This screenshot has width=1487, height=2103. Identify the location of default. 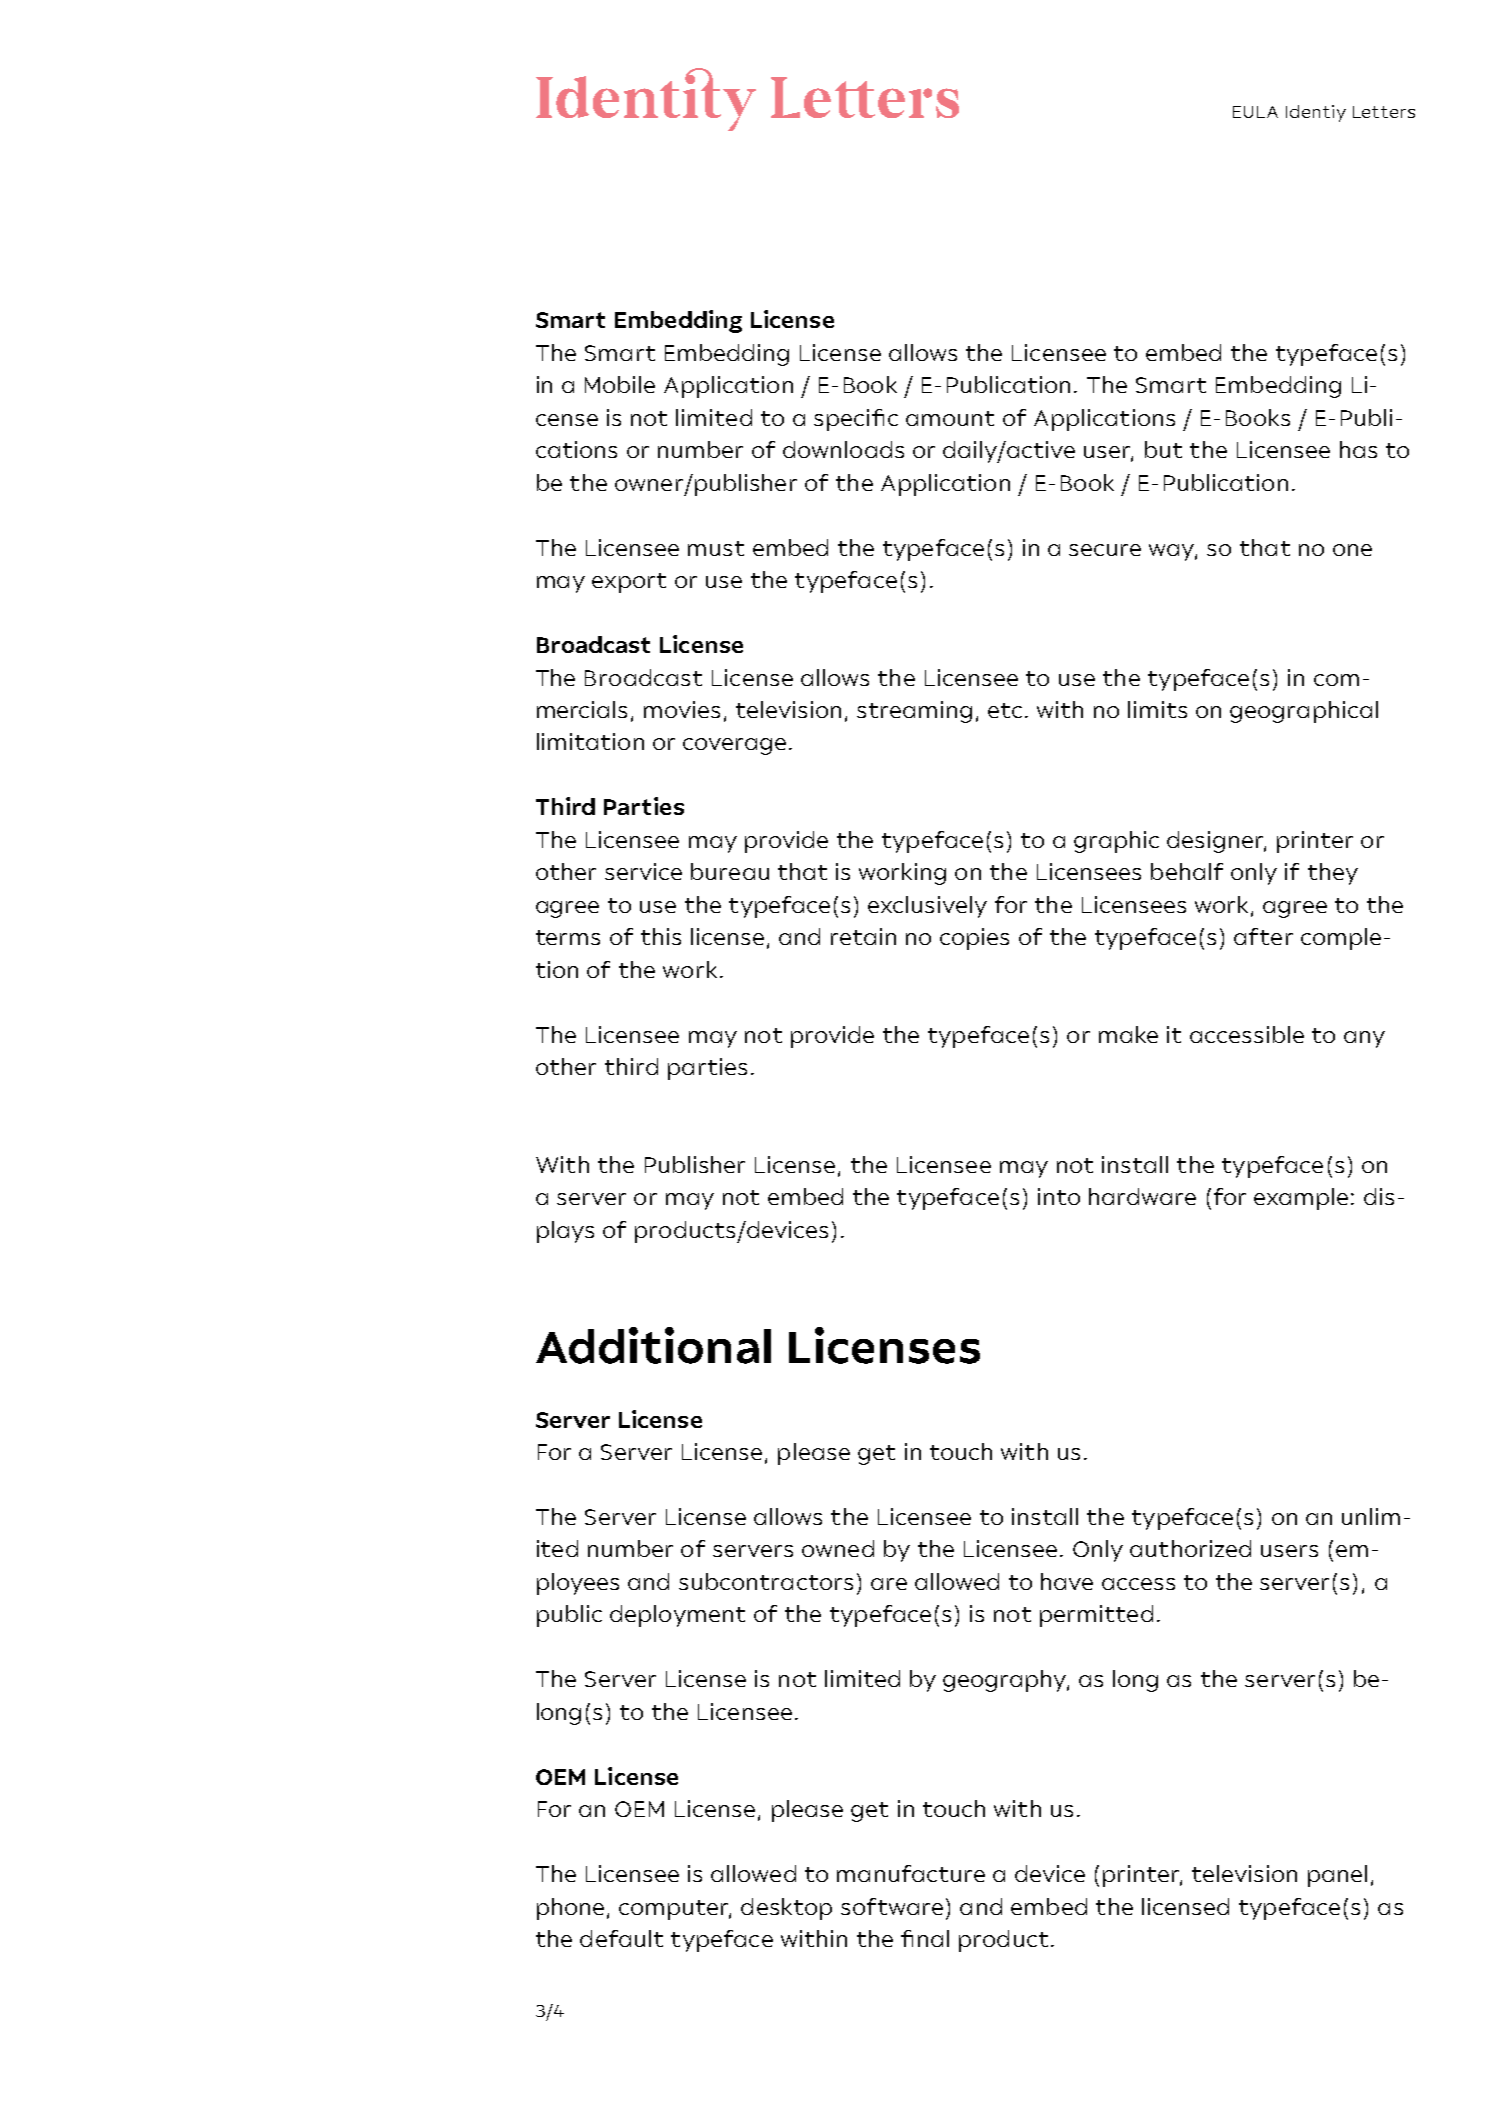
(621, 1938).
